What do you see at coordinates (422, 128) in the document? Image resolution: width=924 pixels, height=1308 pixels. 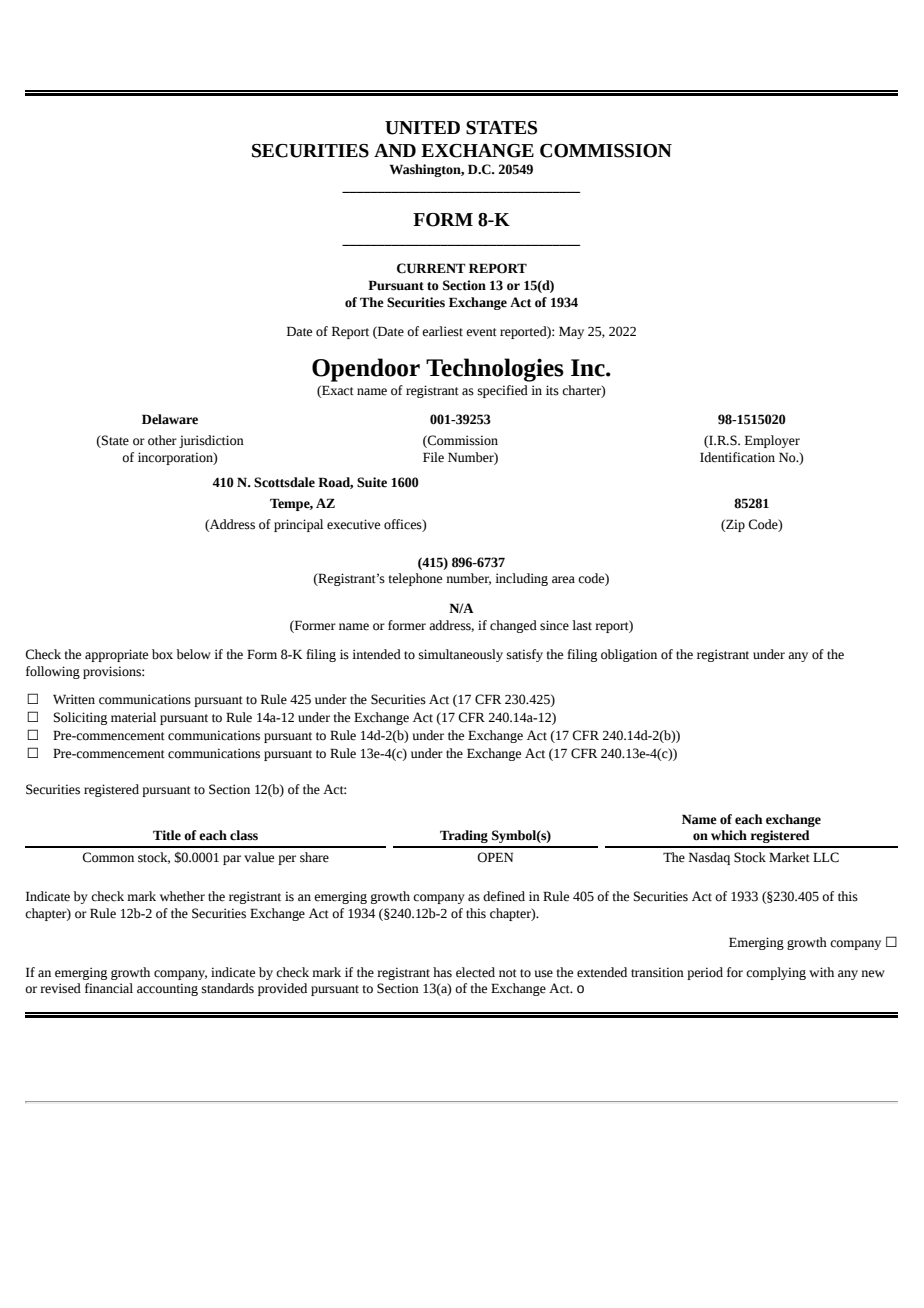 I see `UNITED` at bounding box center [422, 128].
